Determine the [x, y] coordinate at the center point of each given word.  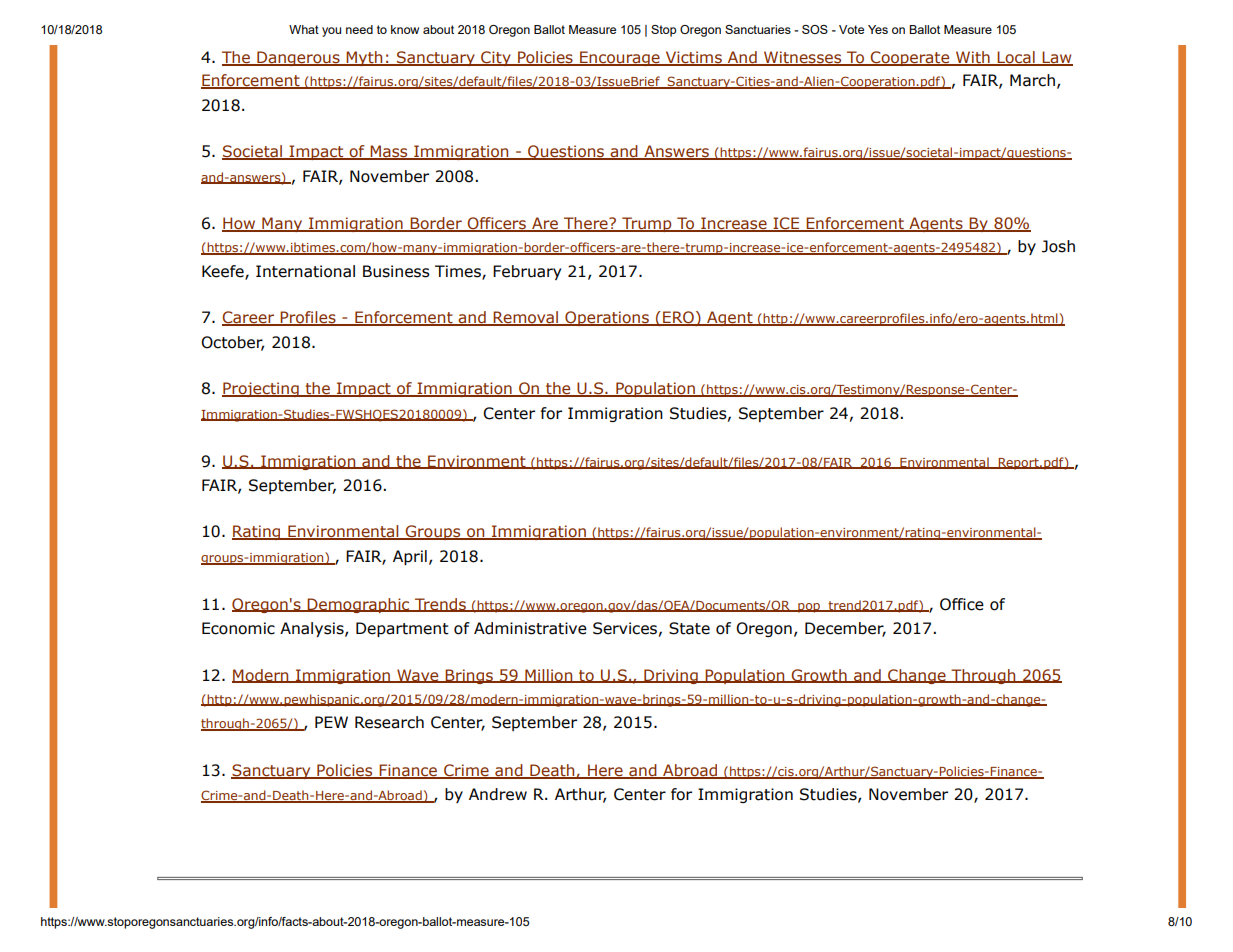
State [689, 628]
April [410, 557]
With [973, 58]
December [845, 629]
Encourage [620, 58]
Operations [607, 318]
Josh [1058, 246]
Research [389, 722]
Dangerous [298, 58]
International [305, 271]
